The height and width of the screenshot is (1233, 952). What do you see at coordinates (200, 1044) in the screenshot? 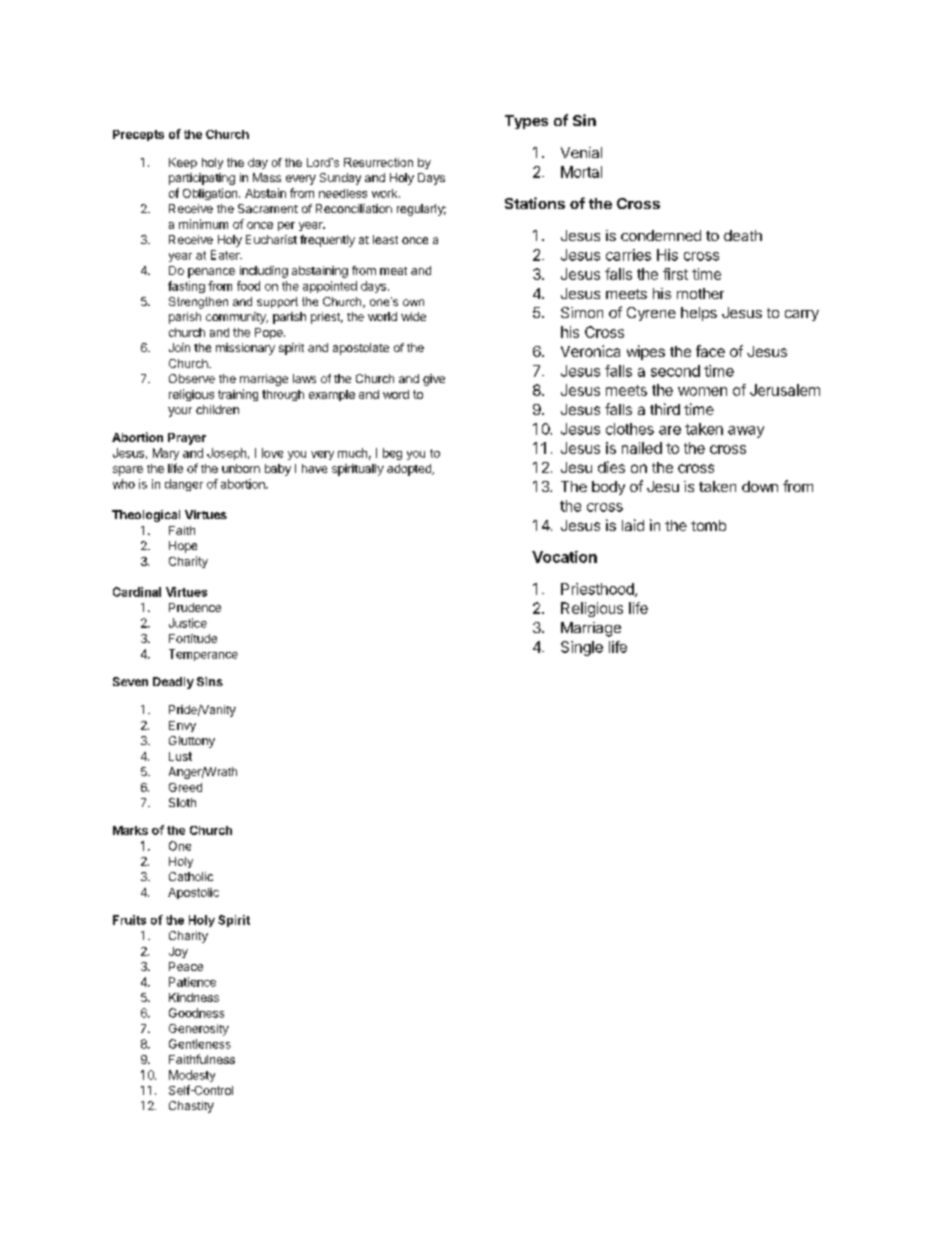
I see `Gentleness` at bounding box center [200, 1044].
